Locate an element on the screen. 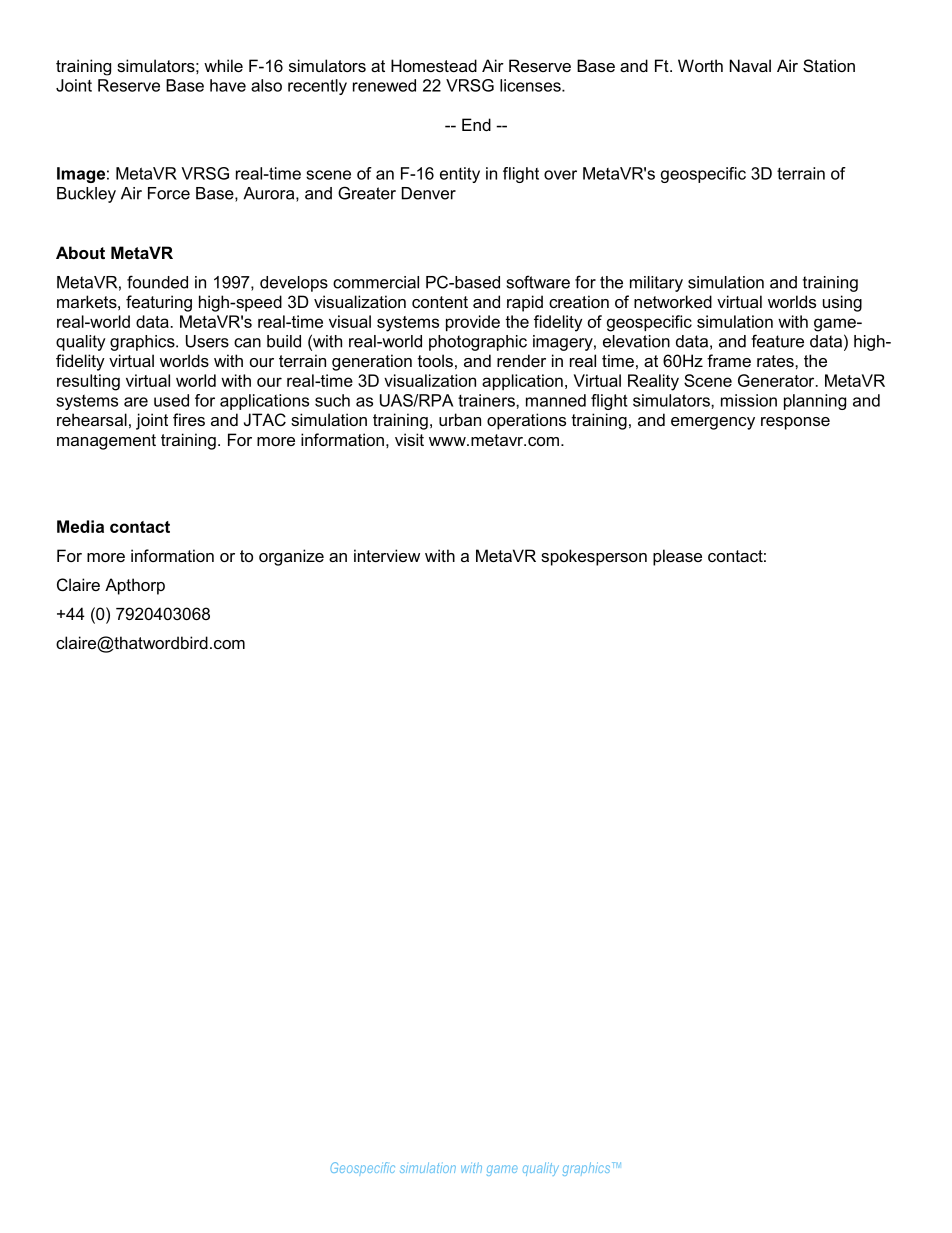 This screenshot has height=1233, width=952. networked is located at coordinates (673, 301).
